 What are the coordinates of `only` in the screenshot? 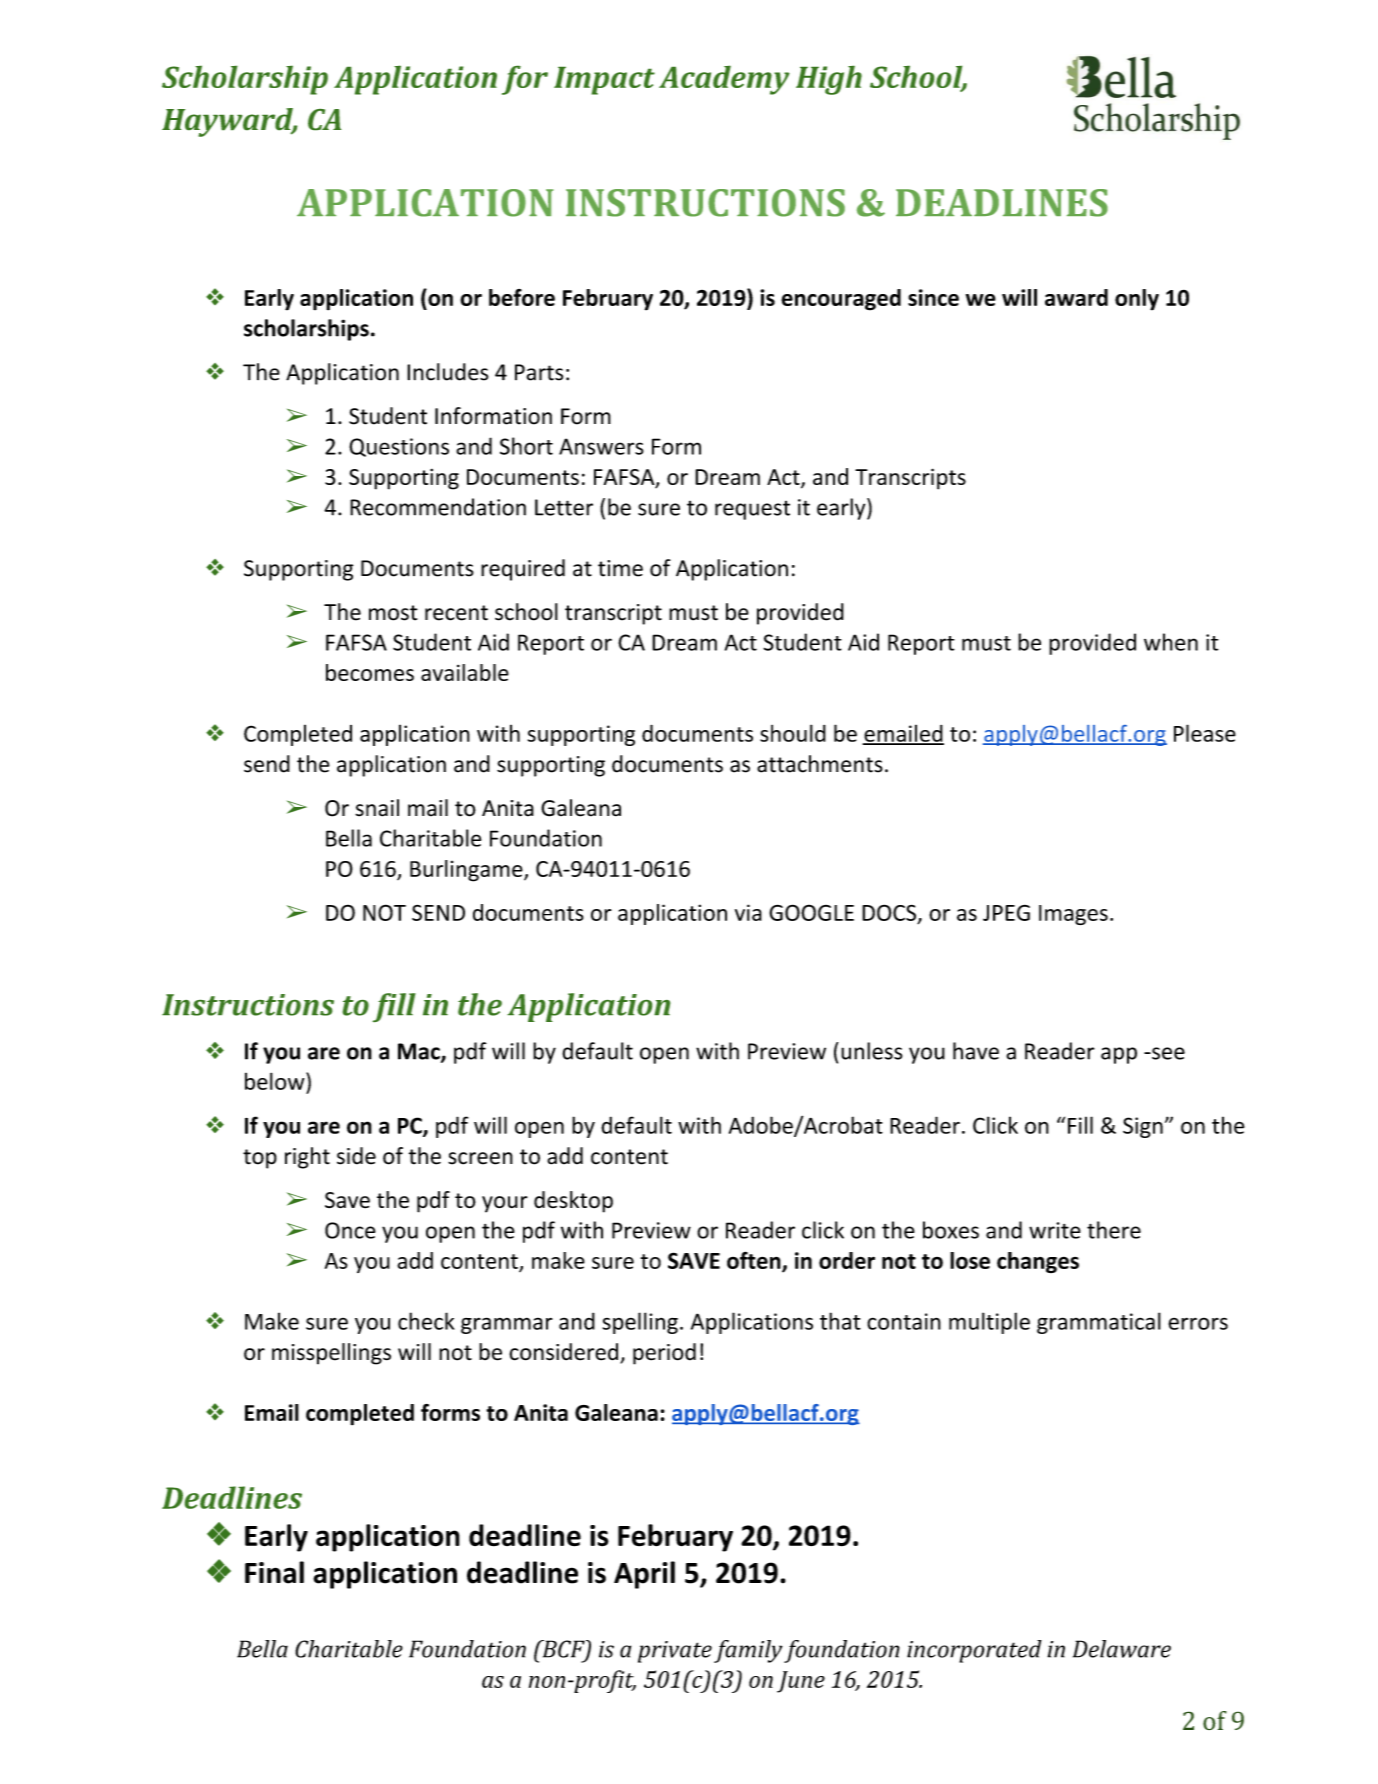 It's located at (1137, 300).
